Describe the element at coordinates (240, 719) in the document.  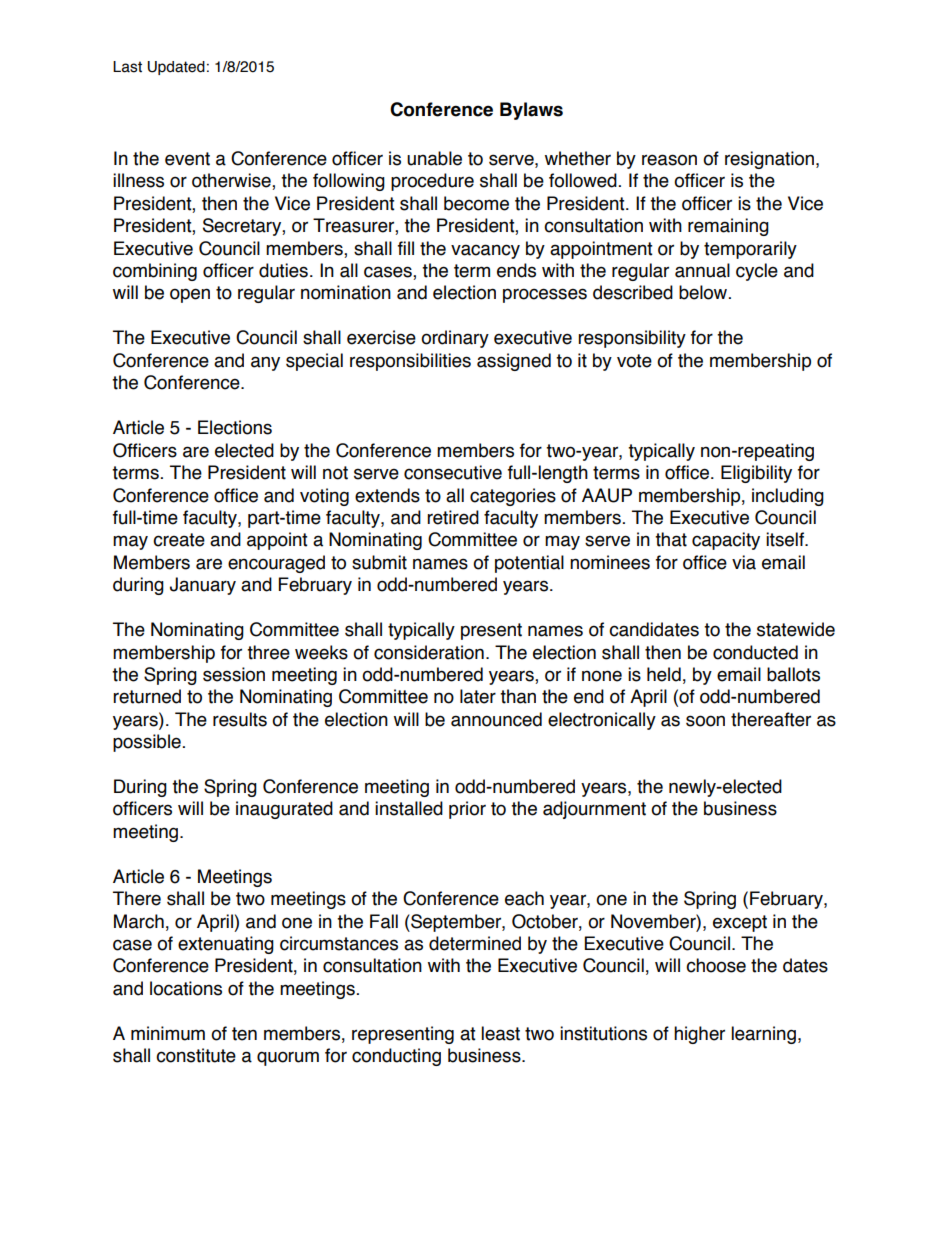
I see `results` at that location.
